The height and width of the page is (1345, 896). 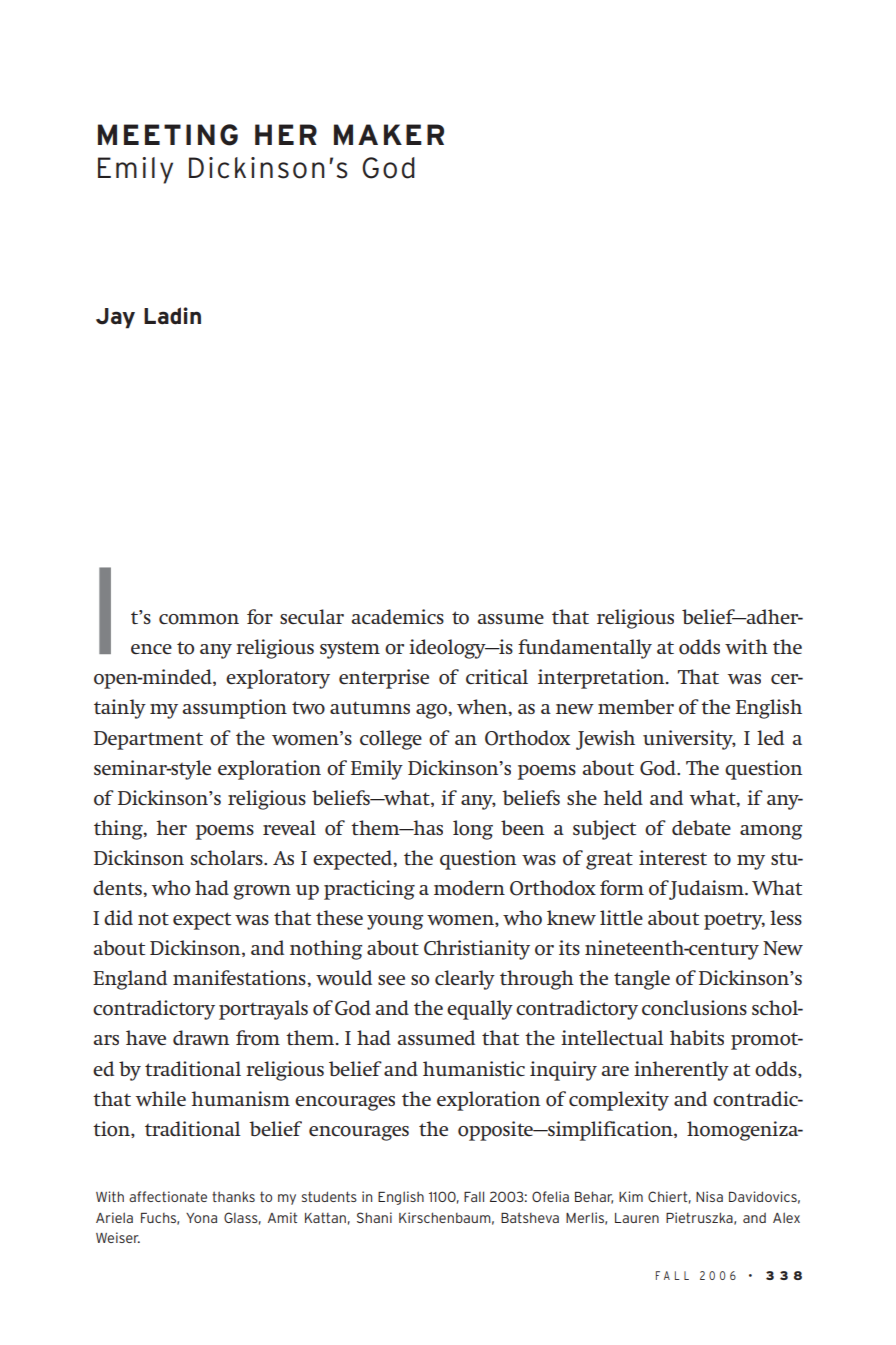 I want to click on led, so click(x=770, y=737).
